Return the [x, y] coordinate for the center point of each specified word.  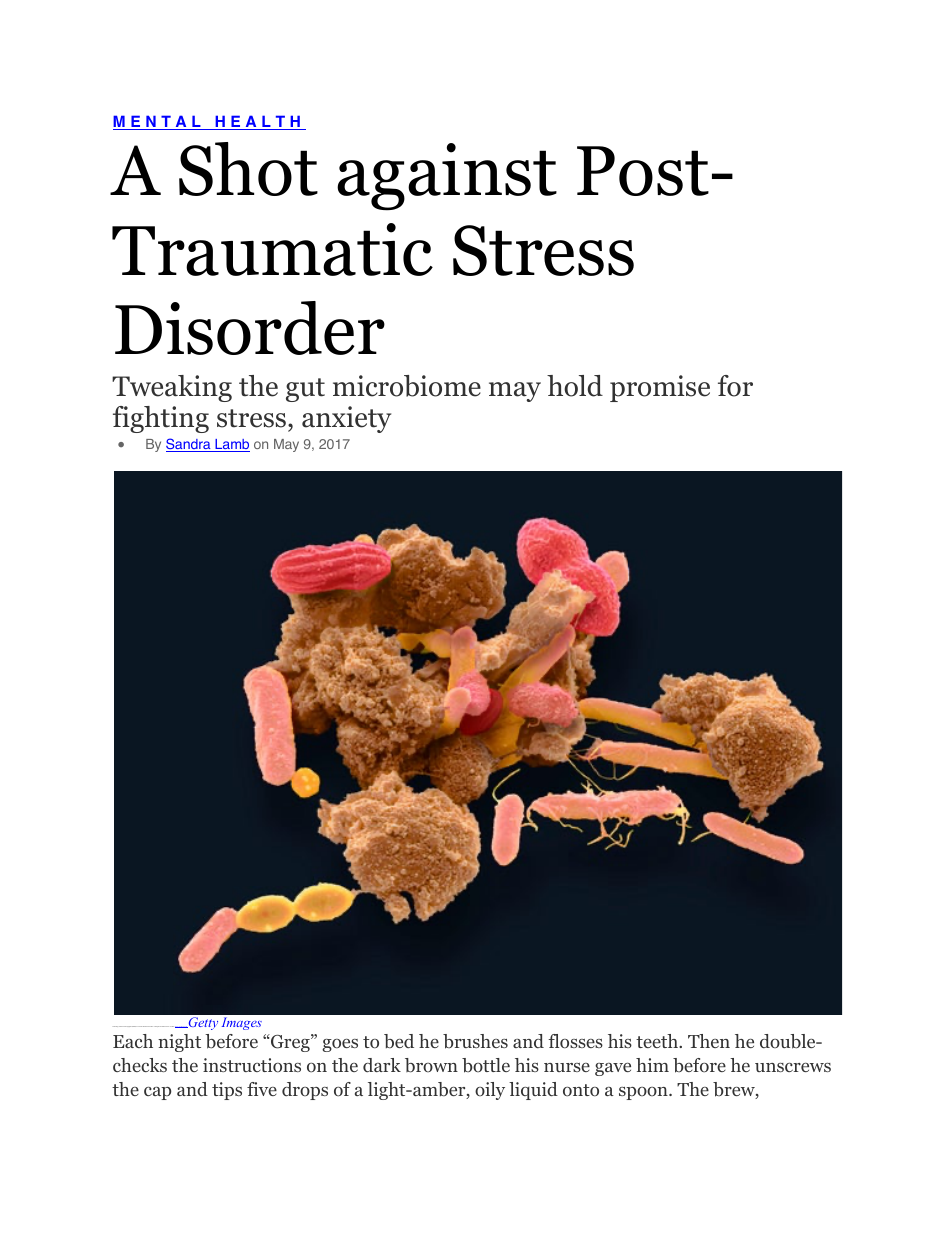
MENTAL [158, 122]
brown [431, 1065]
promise [660, 388]
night [179, 1043]
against [447, 177]
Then [709, 1041]
